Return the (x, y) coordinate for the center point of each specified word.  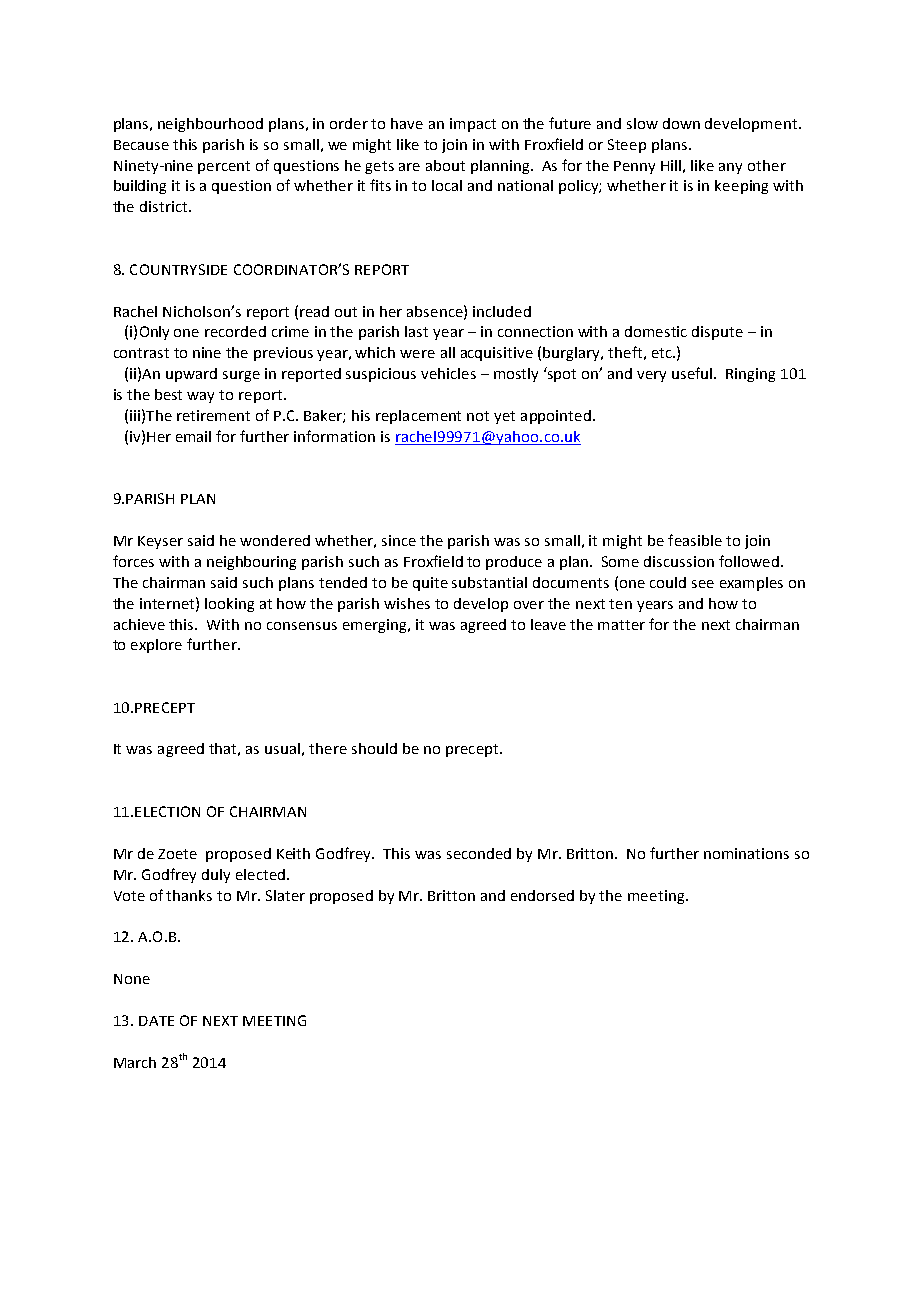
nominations (746, 853)
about (445, 165)
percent (224, 167)
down (681, 123)
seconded (479, 853)
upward (191, 375)
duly (216, 876)
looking (229, 605)
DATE (156, 1021)
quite (430, 584)
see (703, 584)
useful (693, 373)
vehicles (448, 373)
